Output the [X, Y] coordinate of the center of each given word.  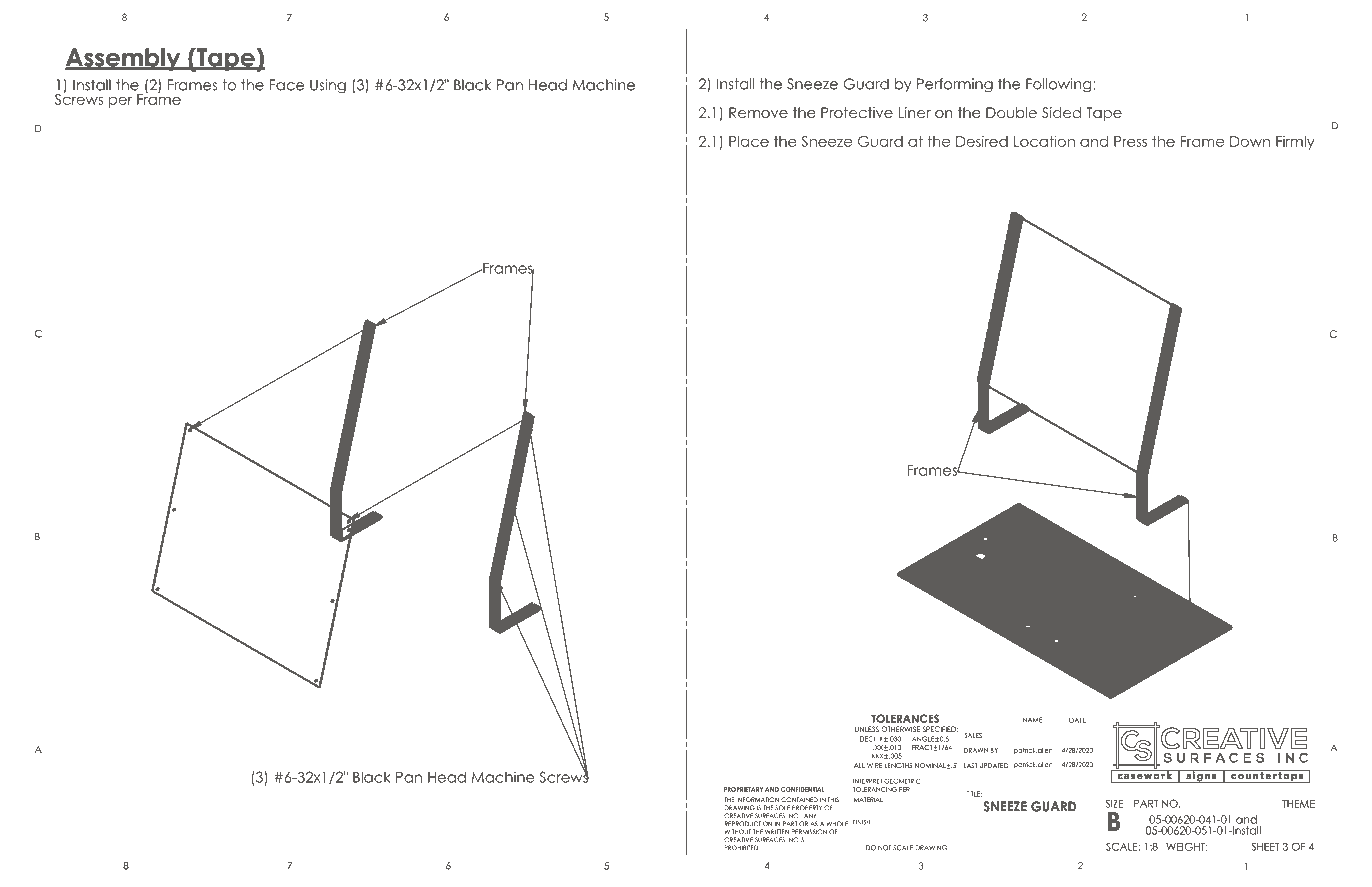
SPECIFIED [940, 729]
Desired [982, 141]
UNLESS [867, 729]
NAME [1033, 720]
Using [328, 86]
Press [1130, 141]
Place [749, 141]
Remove [758, 112]
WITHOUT [738, 831]
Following [1060, 85]
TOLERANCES [905, 717]
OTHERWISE [900, 729]
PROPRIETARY [743, 789]
